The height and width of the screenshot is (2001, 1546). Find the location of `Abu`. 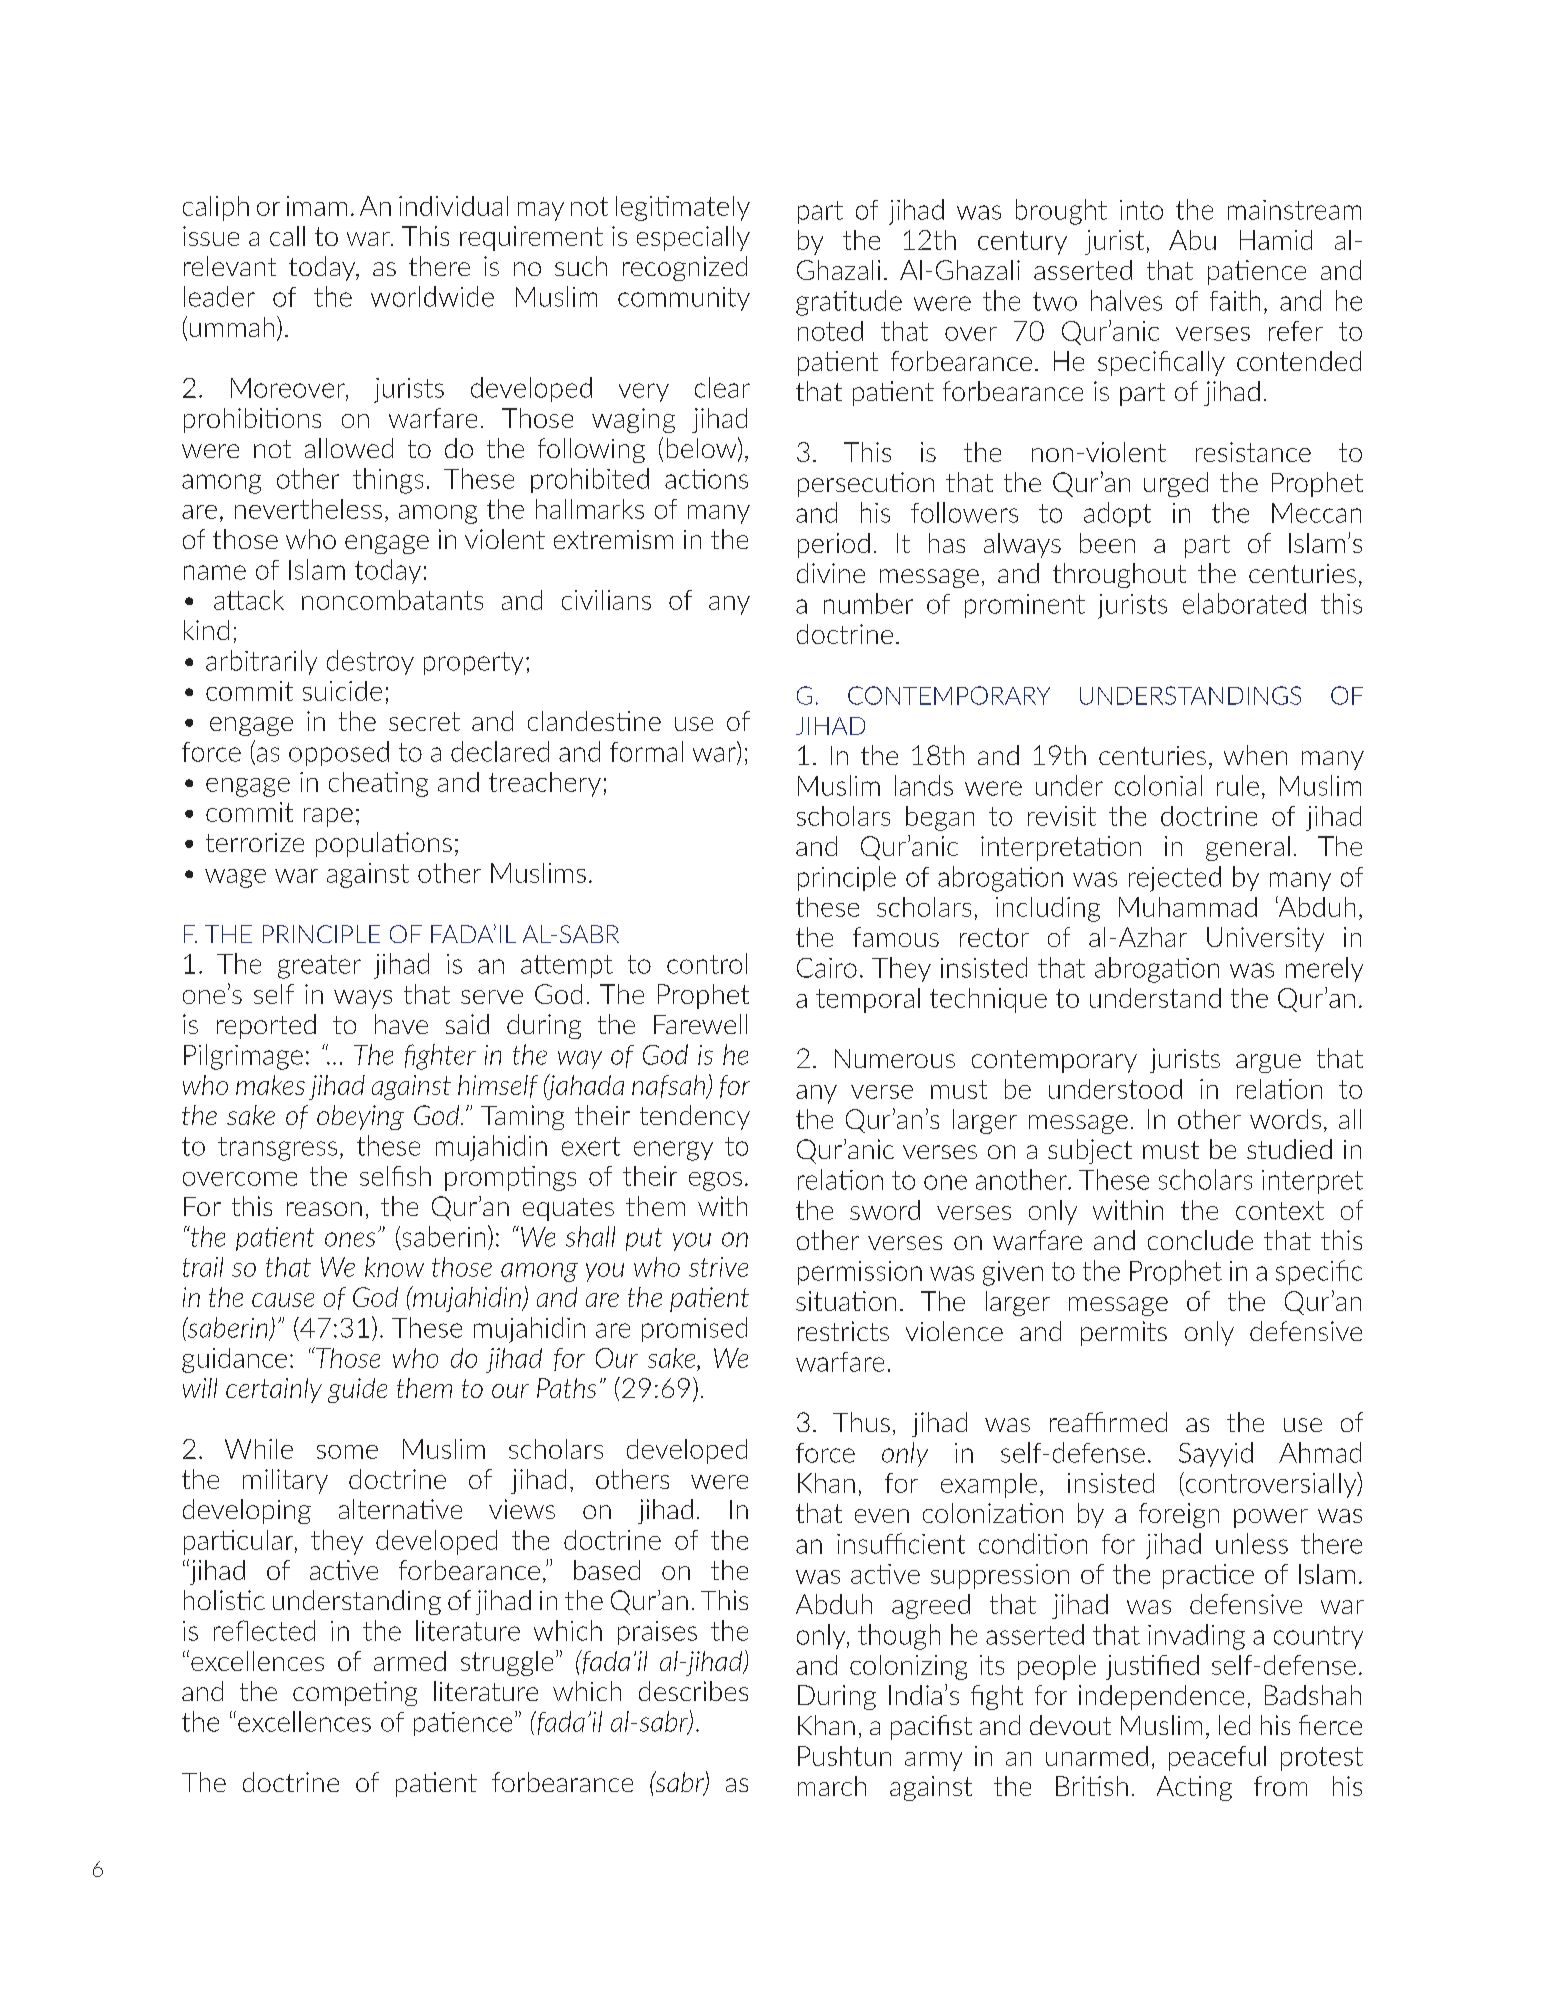

Abu is located at coordinates (1192, 240).
